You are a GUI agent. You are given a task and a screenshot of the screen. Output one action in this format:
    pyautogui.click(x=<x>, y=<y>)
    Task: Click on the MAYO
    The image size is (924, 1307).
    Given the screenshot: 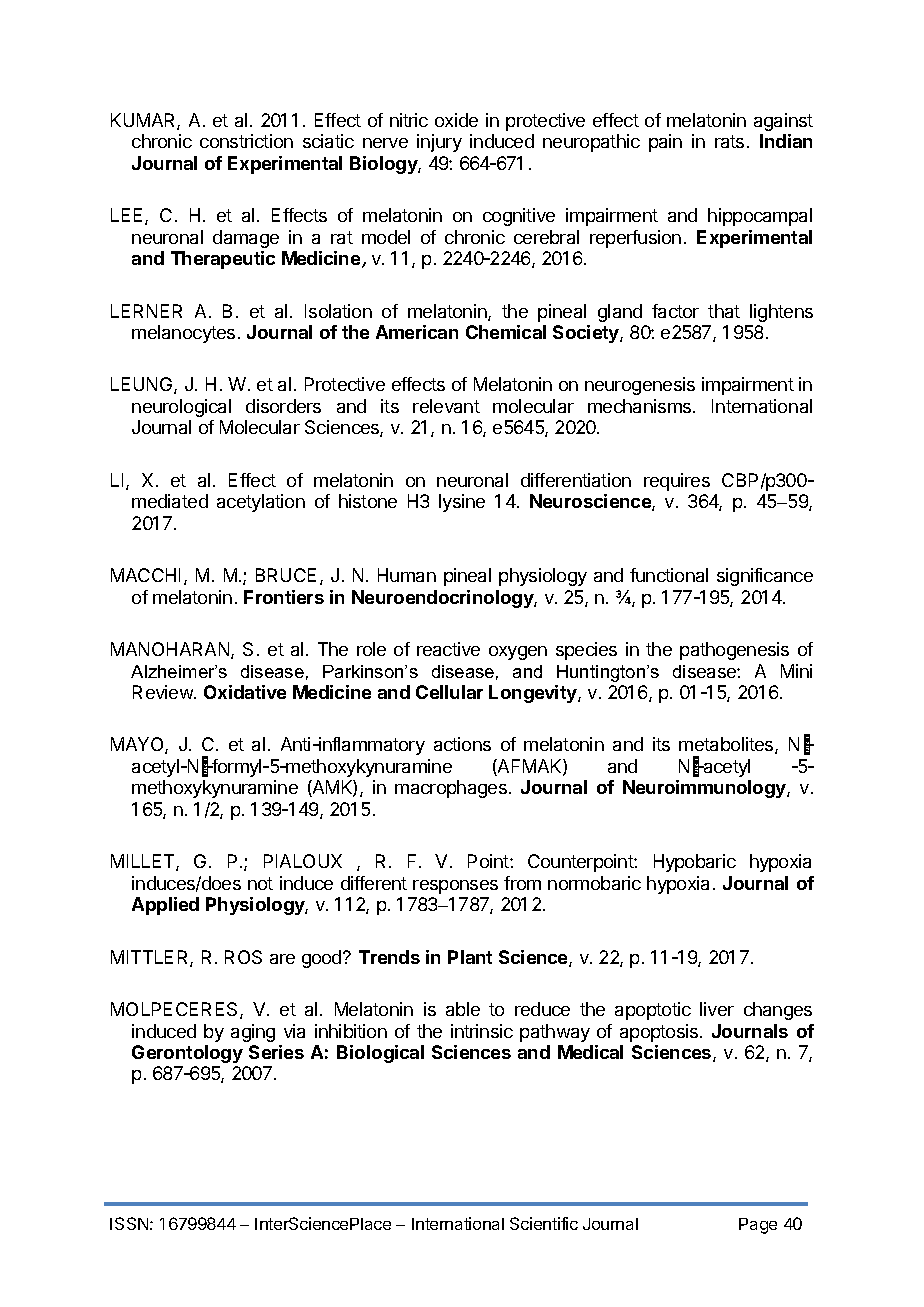 What is the action you would take?
    pyautogui.click(x=138, y=745)
